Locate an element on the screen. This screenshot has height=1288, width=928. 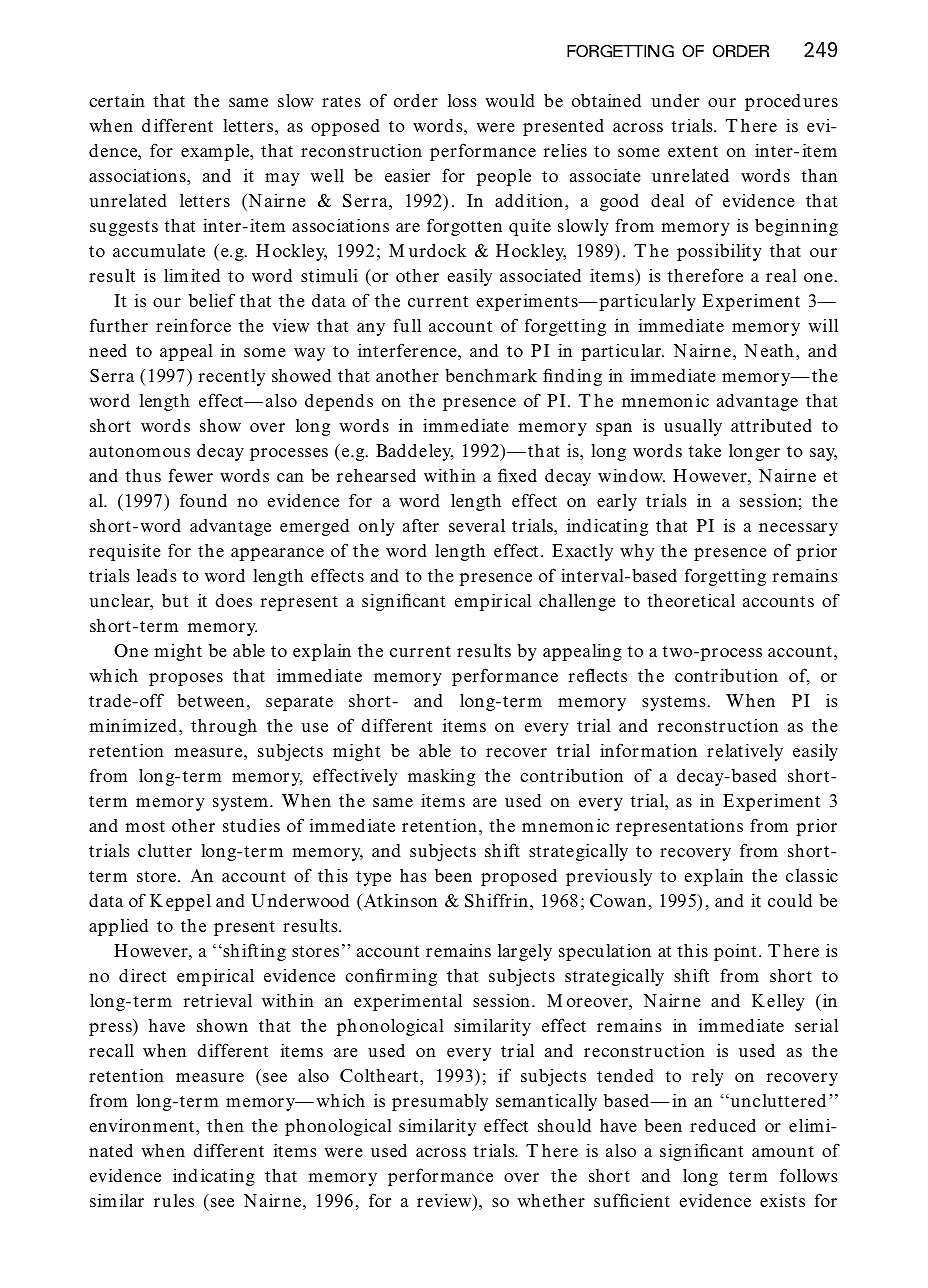
challenge is located at coordinates (577, 602).
